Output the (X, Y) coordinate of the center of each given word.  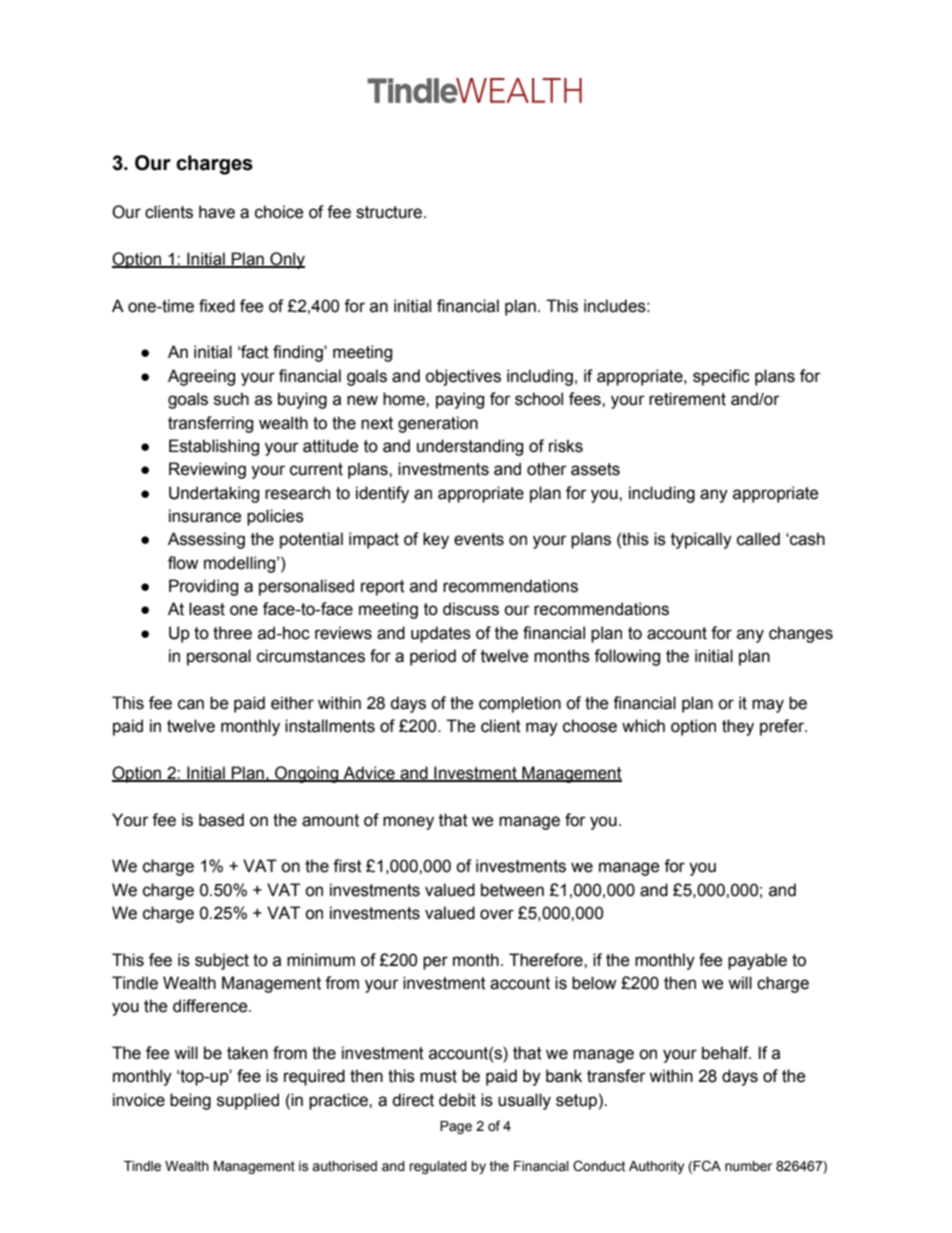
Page (456, 1127)
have (217, 212)
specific (721, 377)
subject (222, 961)
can (191, 704)
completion (520, 704)
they (738, 727)
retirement (687, 399)
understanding (470, 447)
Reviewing (207, 470)
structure (390, 212)
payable (757, 961)
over (497, 914)
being (190, 1101)
